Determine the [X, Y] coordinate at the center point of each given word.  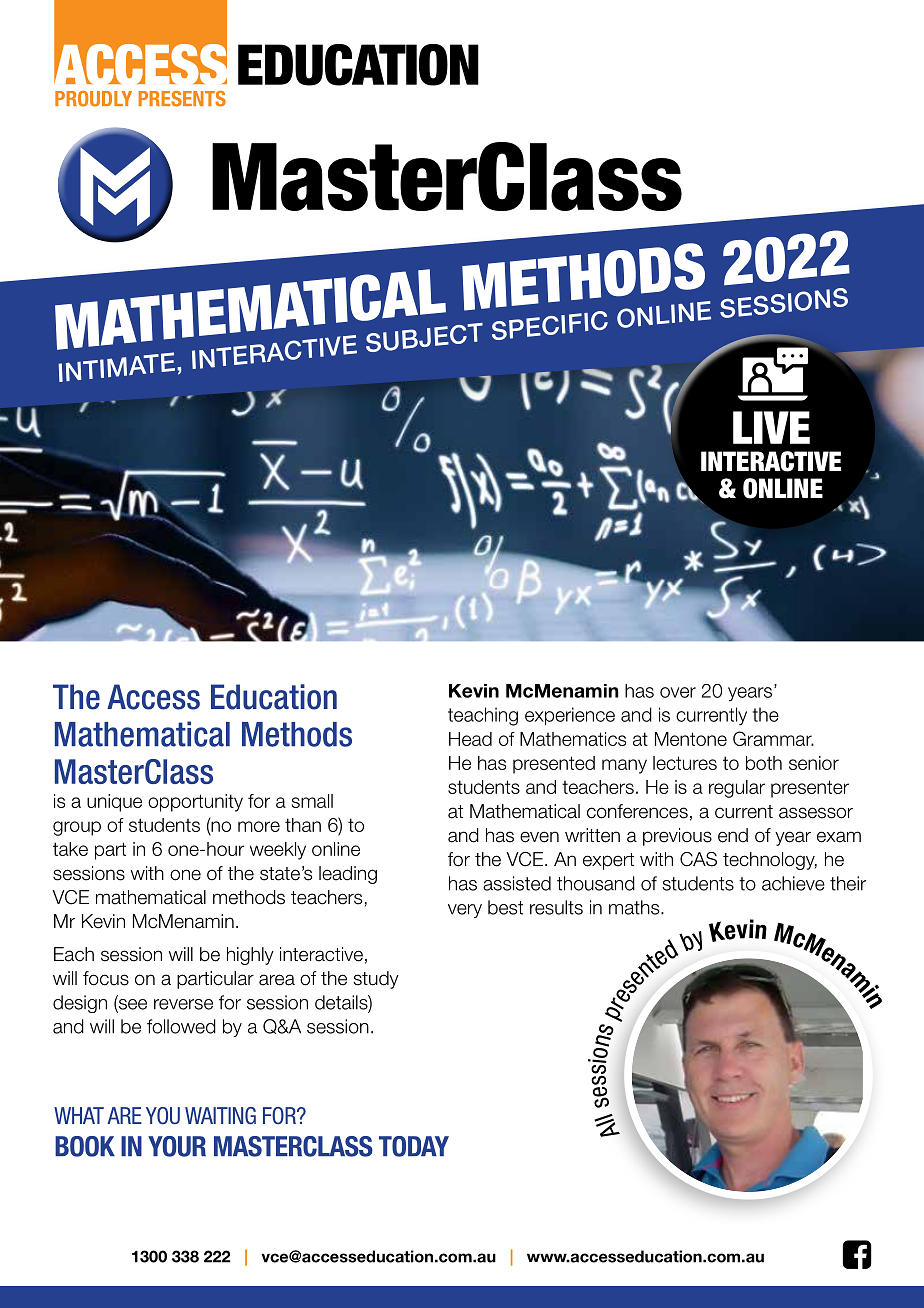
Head [470, 739]
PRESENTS [182, 99]
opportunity [195, 803]
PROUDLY [93, 99]
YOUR [177, 1146]
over [678, 692]
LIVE [771, 427]
